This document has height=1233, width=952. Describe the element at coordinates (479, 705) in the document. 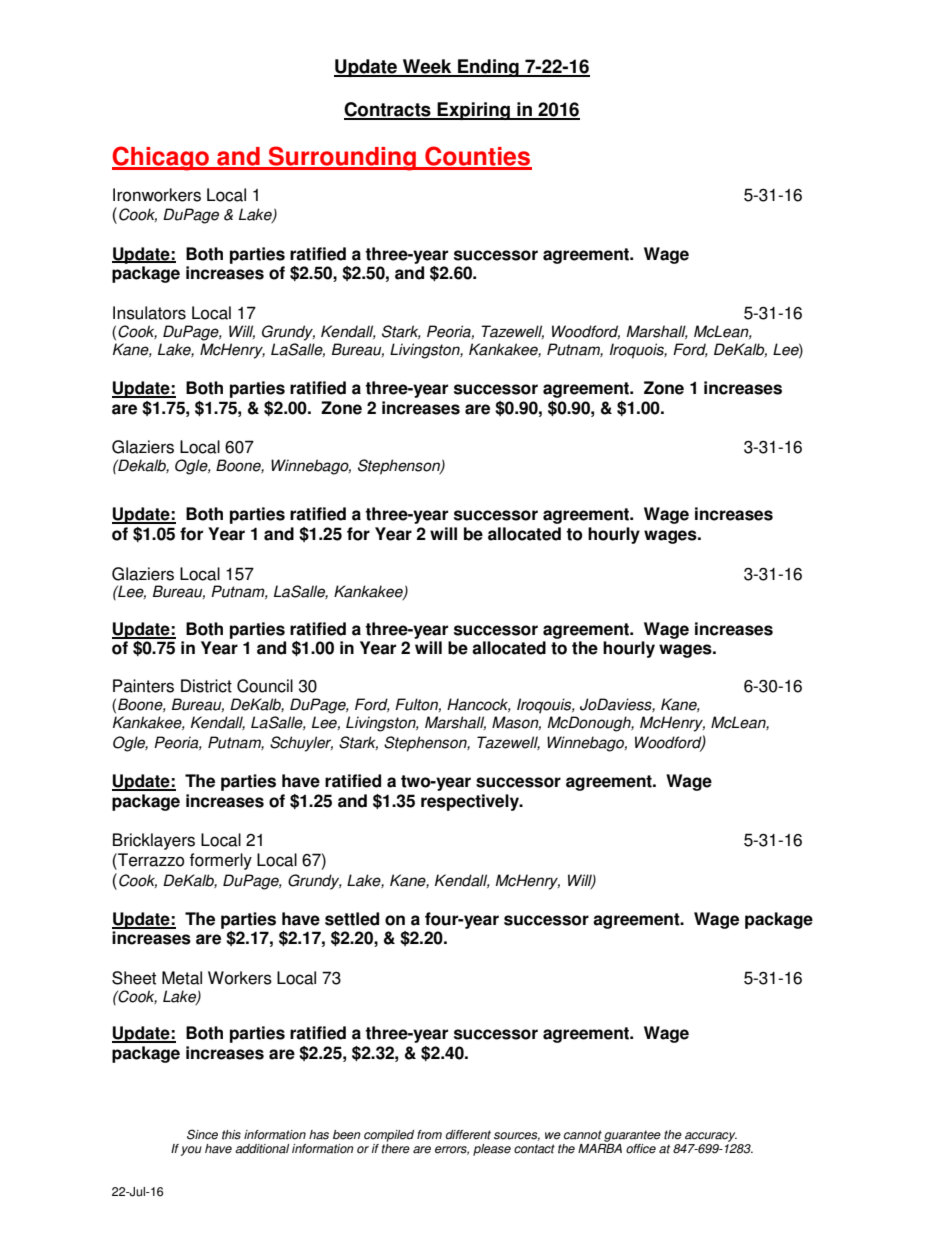

I see `Hancock` at that location.
